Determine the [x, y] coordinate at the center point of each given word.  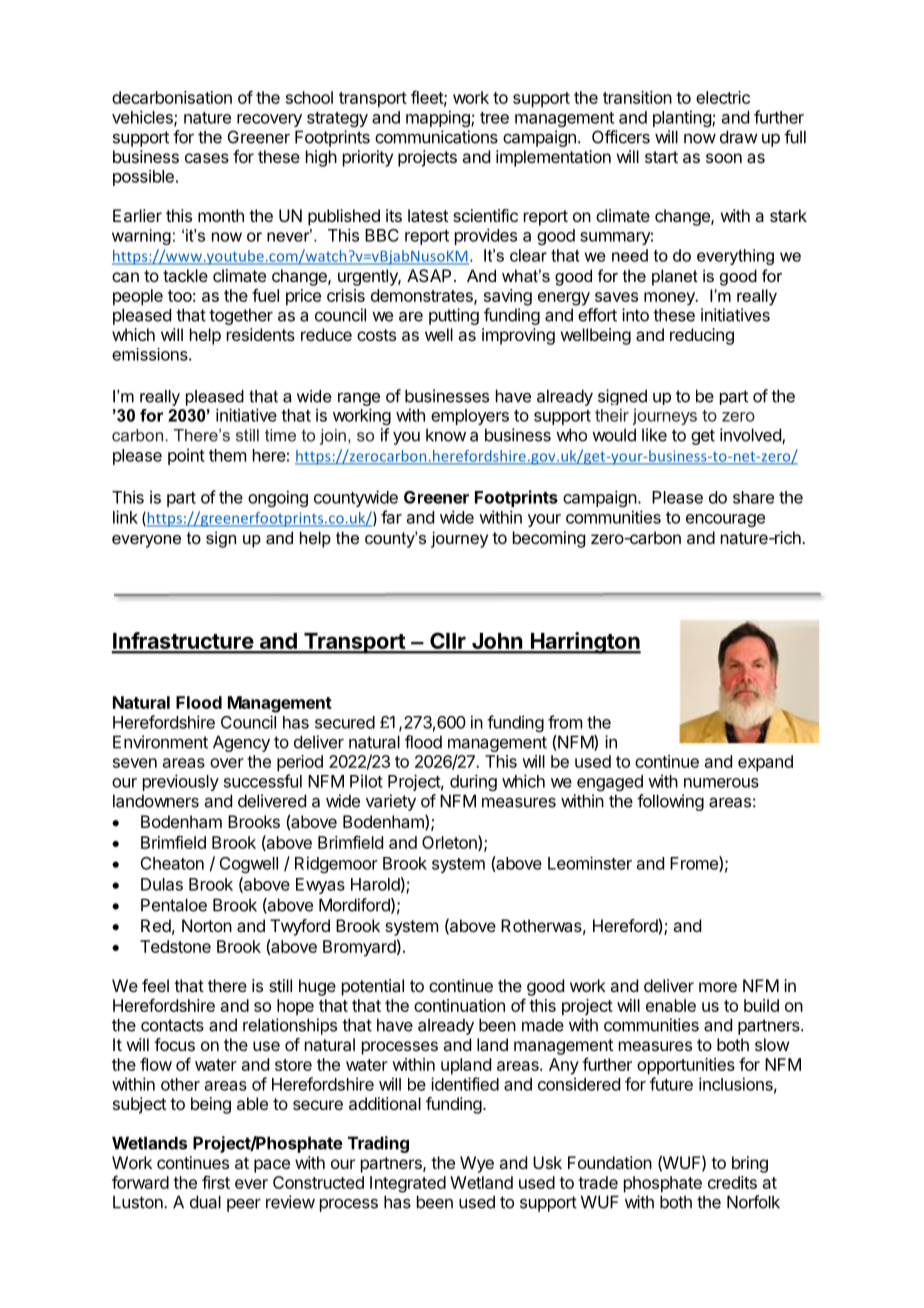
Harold [375, 884]
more [718, 987]
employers [470, 417]
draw [739, 137]
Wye [477, 1164]
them [227, 455]
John [497, 642]
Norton [207, 925]
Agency [241, 743]
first [216, 1182]
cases [207, 158]
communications [436, 137]
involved [751, 436]
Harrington [584, 643]
